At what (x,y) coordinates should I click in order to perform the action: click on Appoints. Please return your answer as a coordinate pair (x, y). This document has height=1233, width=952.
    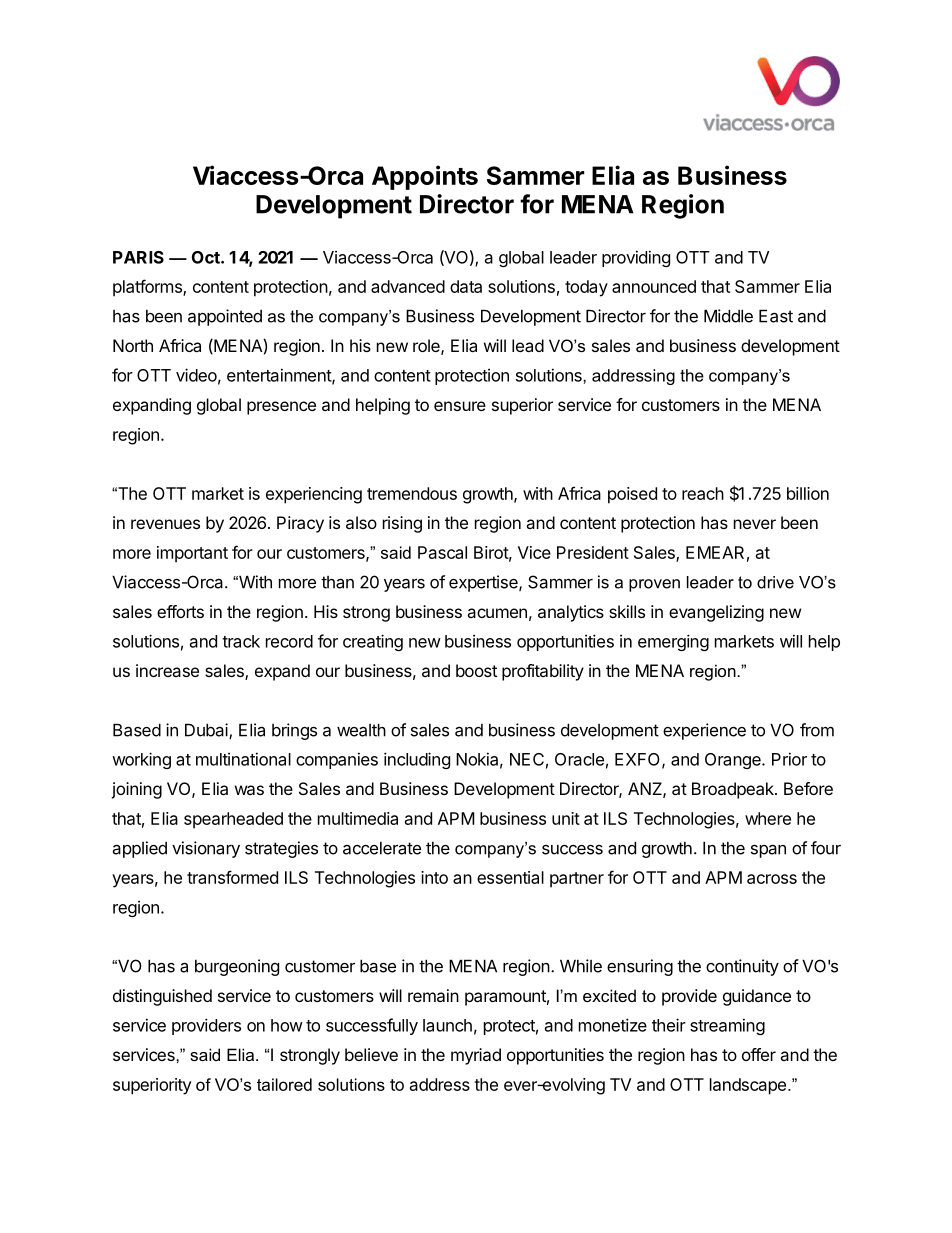
    Looking at the image, I should click on (425, 177).
